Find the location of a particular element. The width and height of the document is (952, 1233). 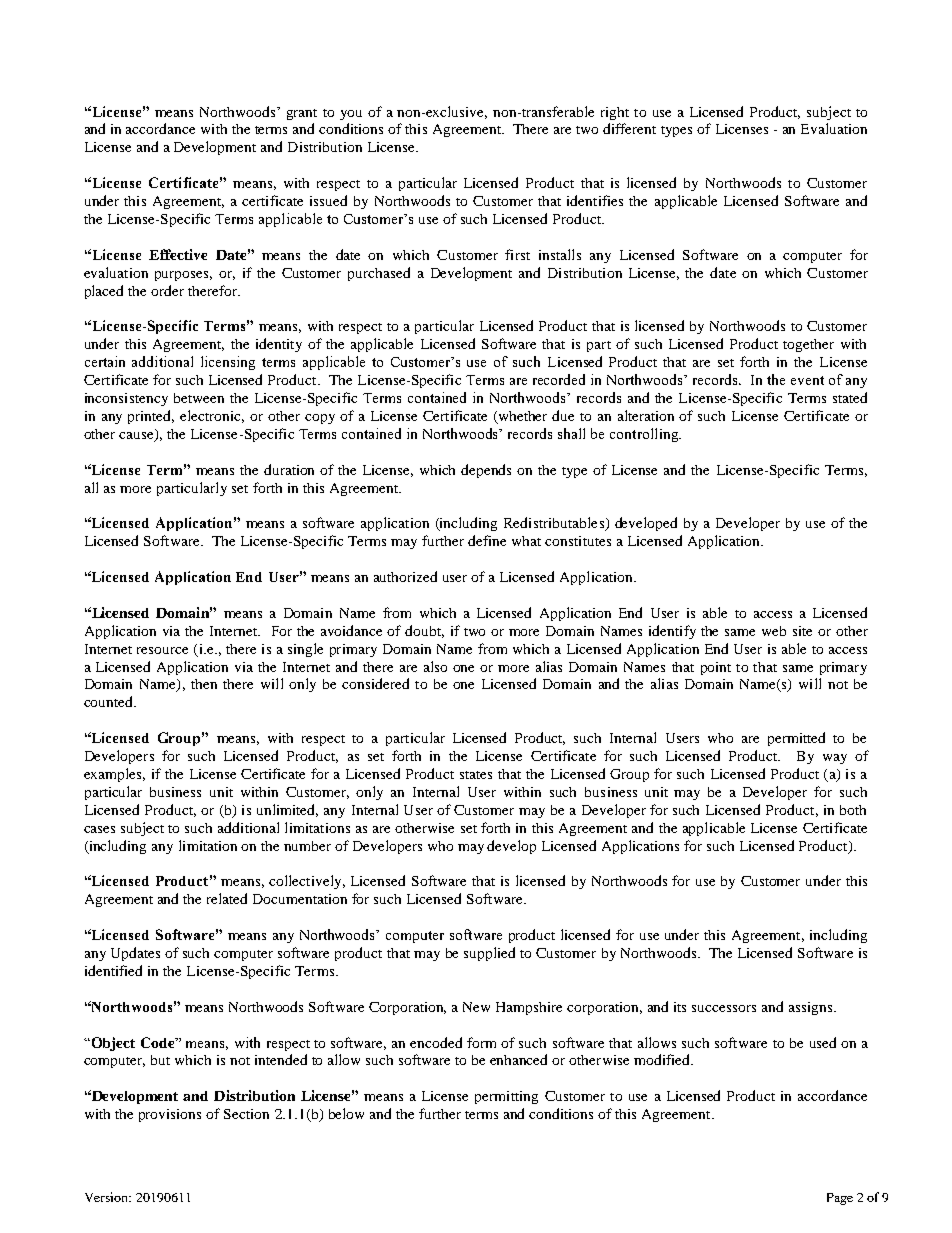

Page is located at coordinates (840, 1199).
